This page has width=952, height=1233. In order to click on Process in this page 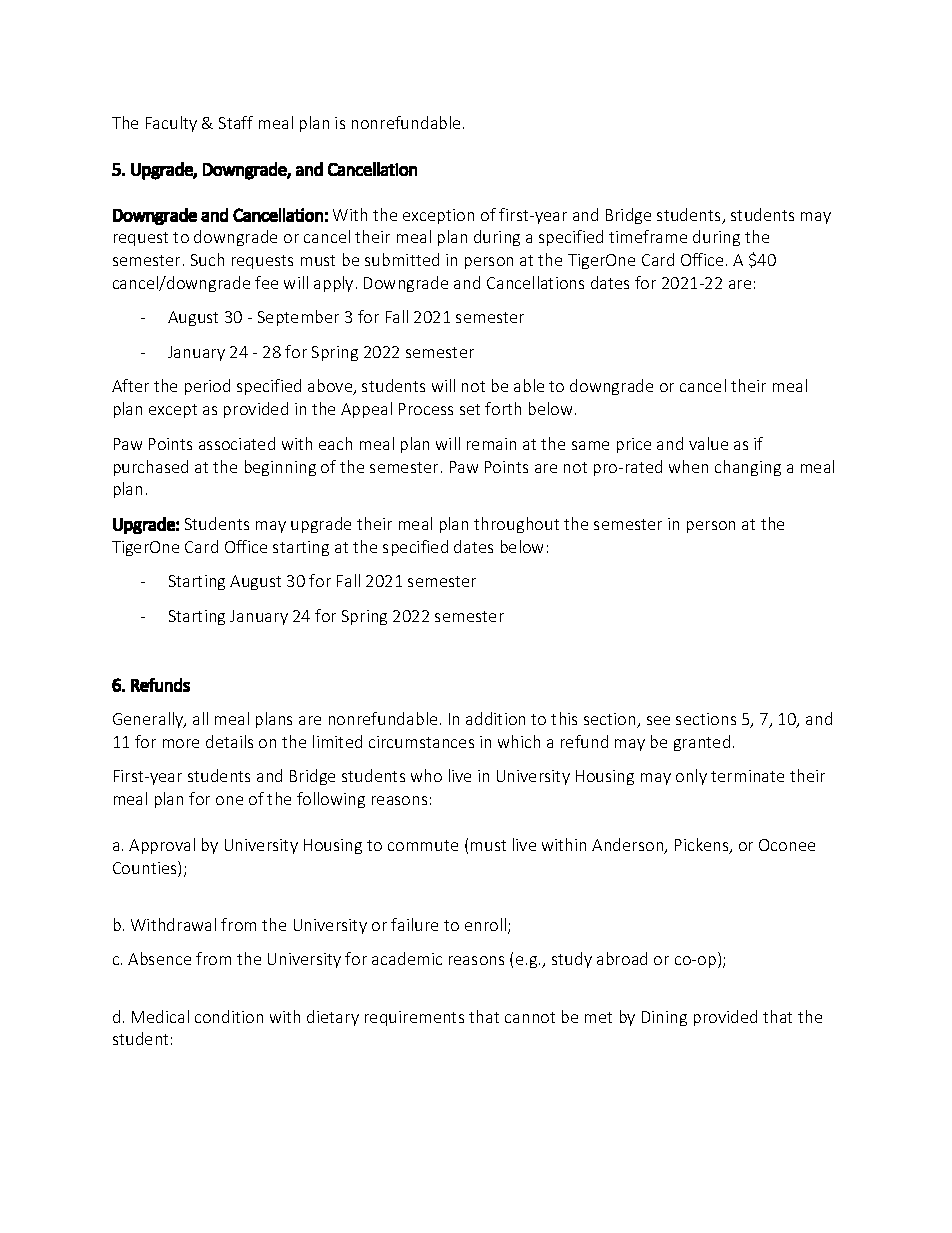, I will do `click(426, 409)`.
